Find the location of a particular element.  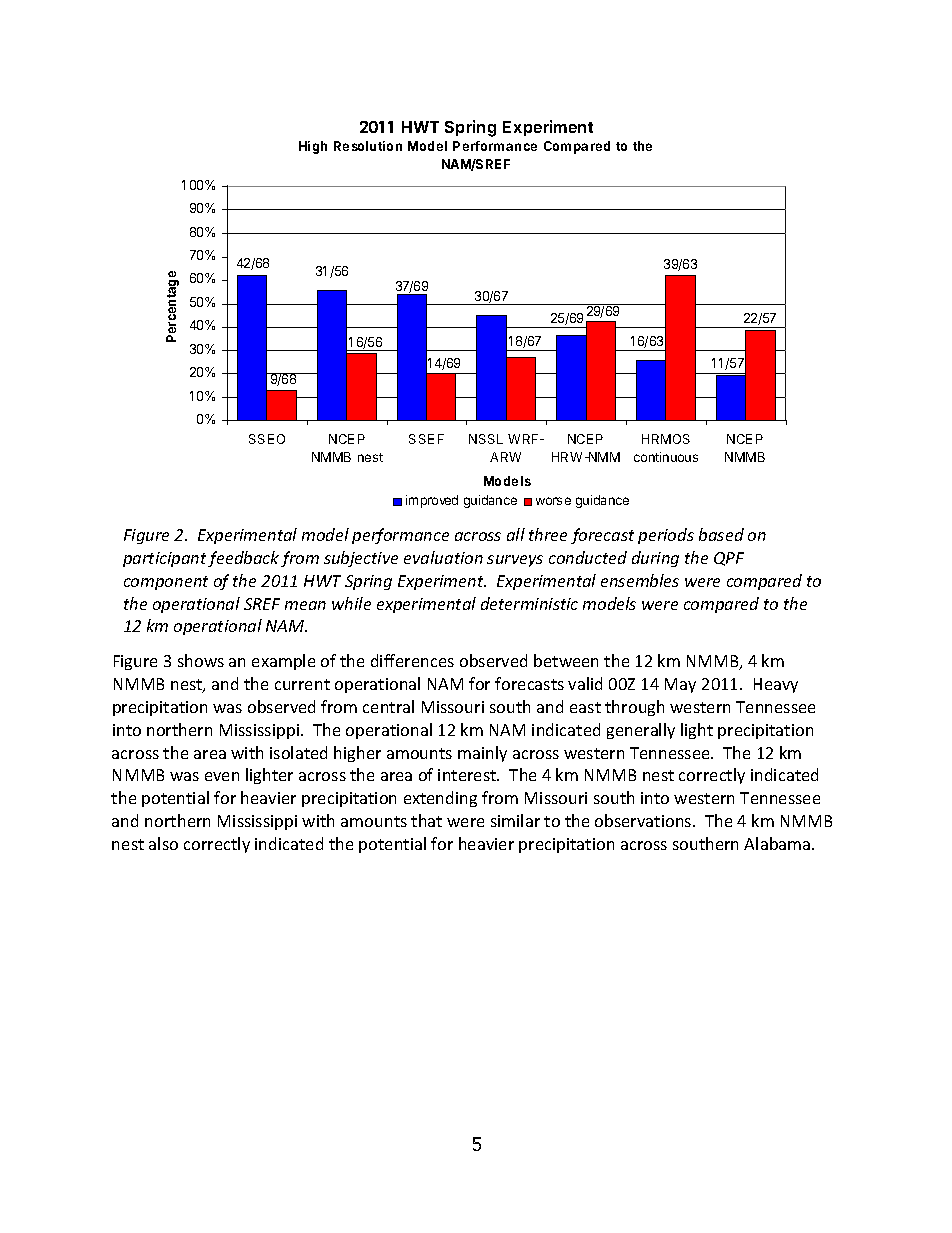

SSEO is located at coordinates (267, 439).
